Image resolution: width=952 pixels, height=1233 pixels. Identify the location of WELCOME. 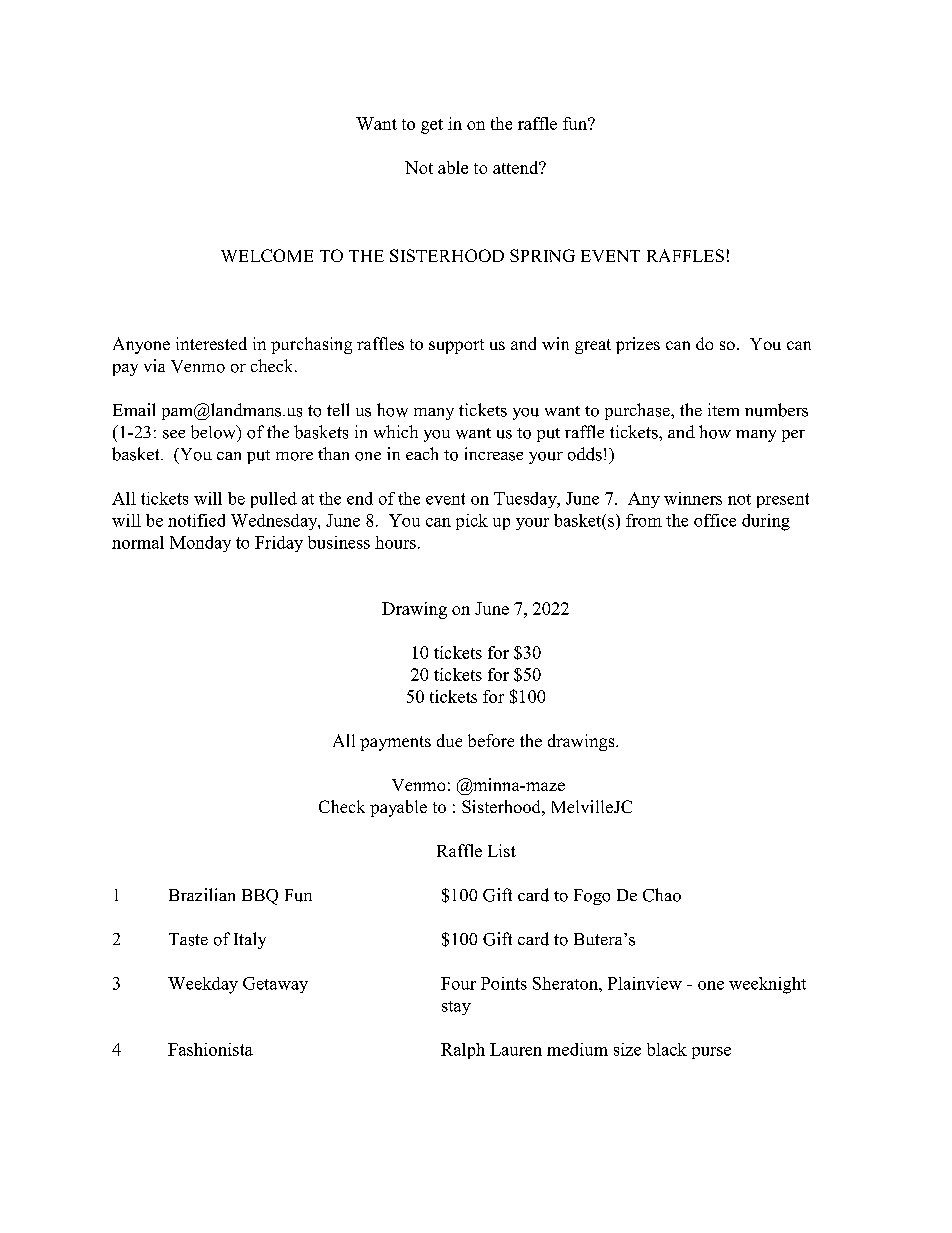
(267, 255).
